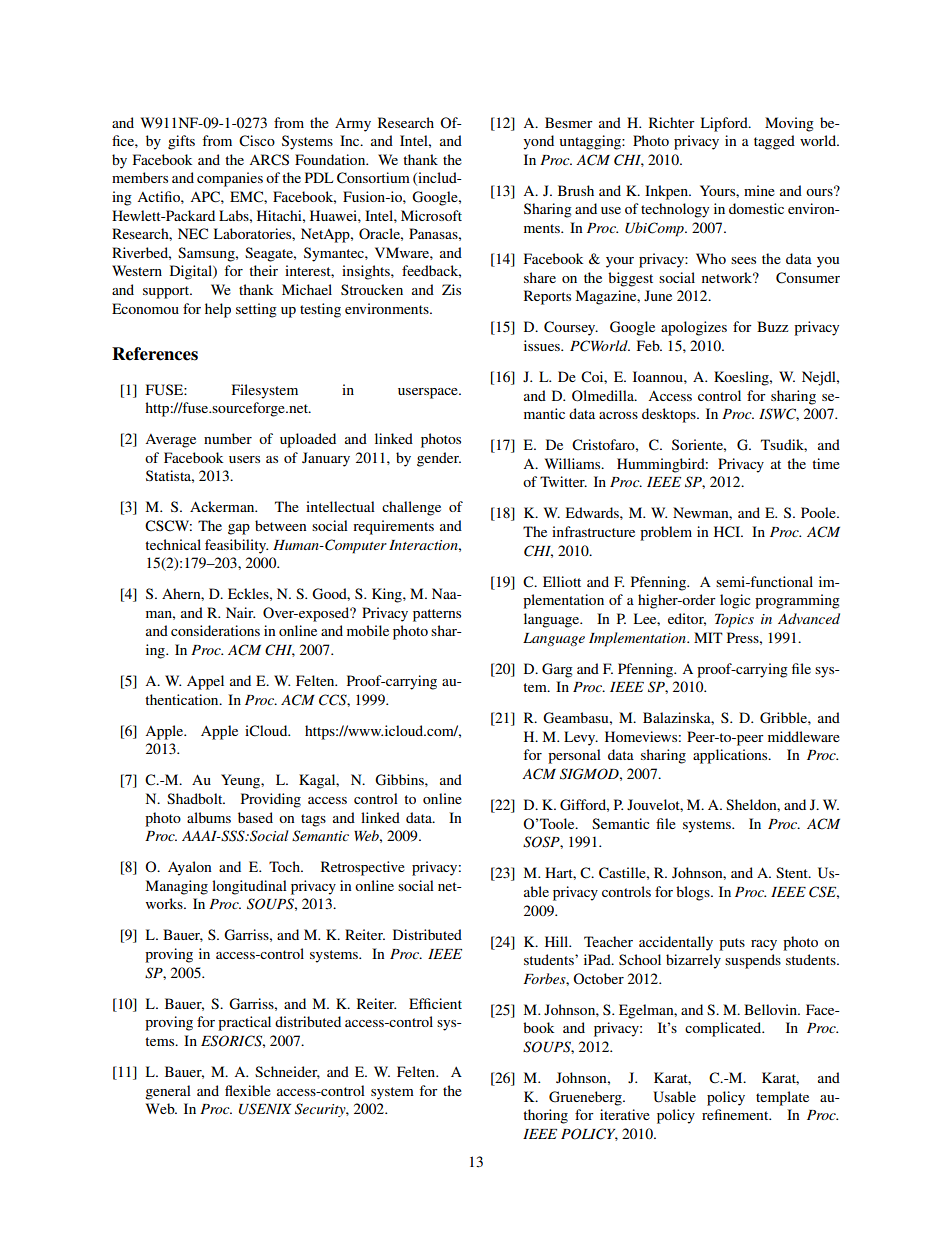  What do you see at coordinates (437, 615) in the page?
I see `patterns` at bounding box center [437, 615].
